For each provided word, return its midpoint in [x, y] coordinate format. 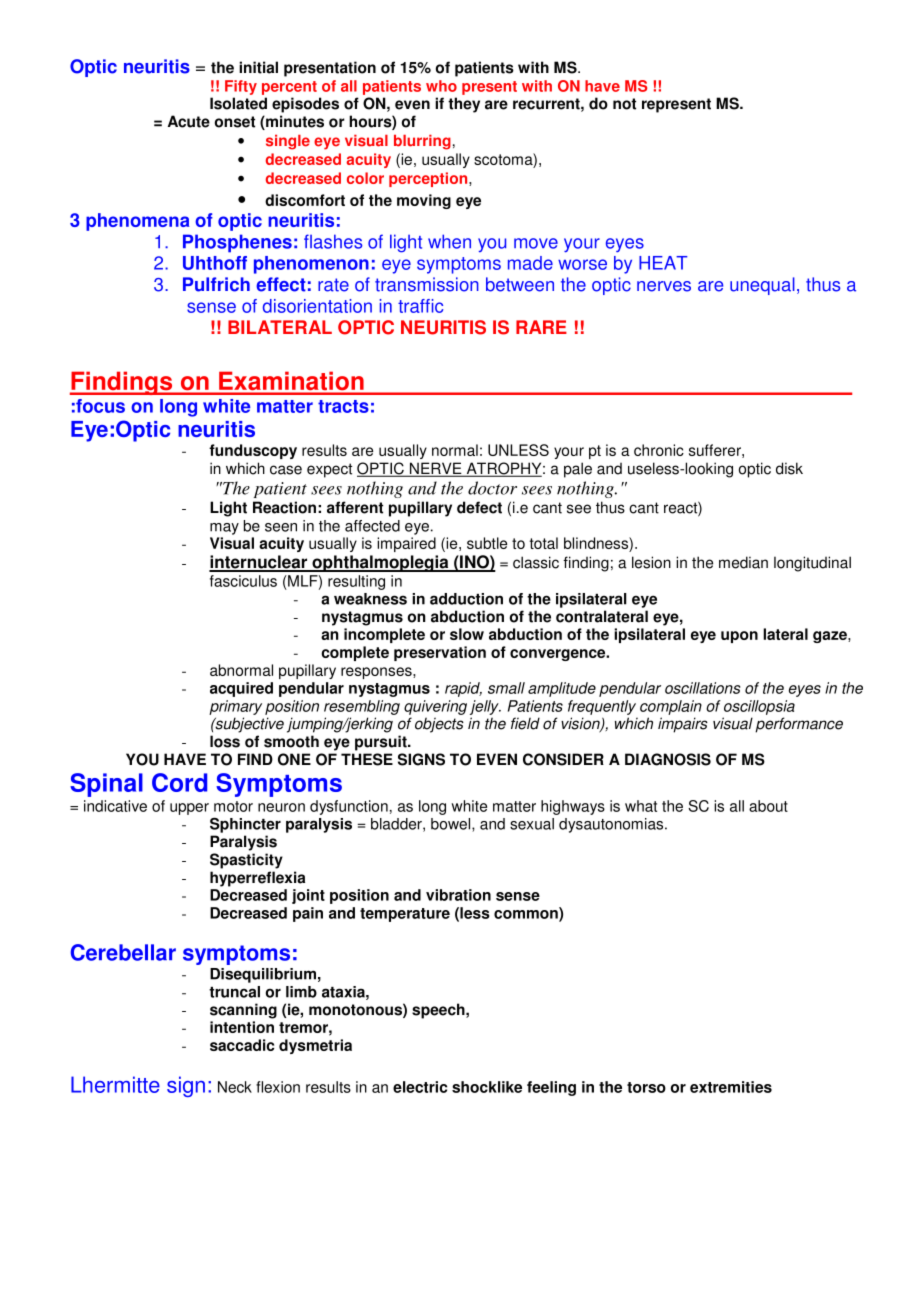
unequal [762, 286]
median [743, 562]
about [768, 806]
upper [189, 809]
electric [420, 1087]
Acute [189, 121]
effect [281, 284]
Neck [235, 1087]
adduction [466, 599]
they [464, 105]
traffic [420, 306]
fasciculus [243, 581]
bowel [452, 825]
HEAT [663, 263]
